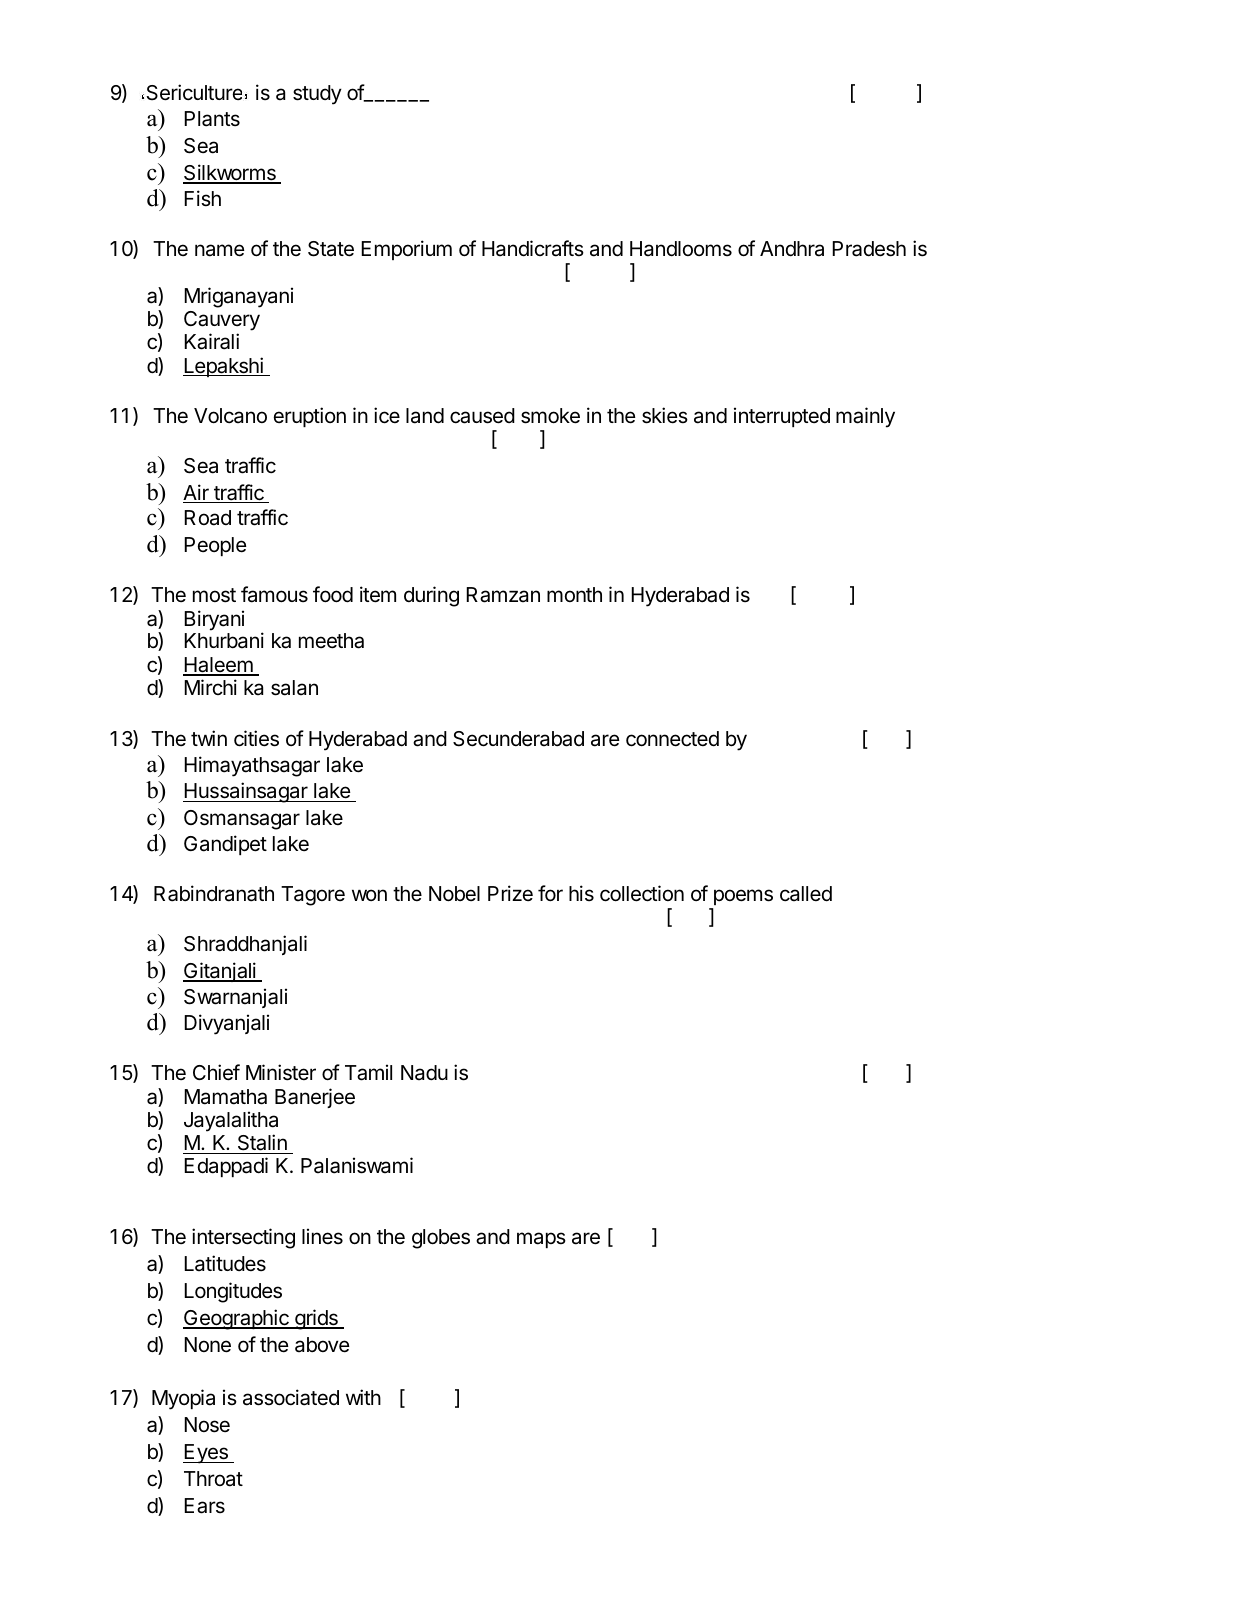 The image size is (1243, 1609). What do you see at coordinates (806, 894) in the image?
I see `called` at bounding box center [806, 894].
